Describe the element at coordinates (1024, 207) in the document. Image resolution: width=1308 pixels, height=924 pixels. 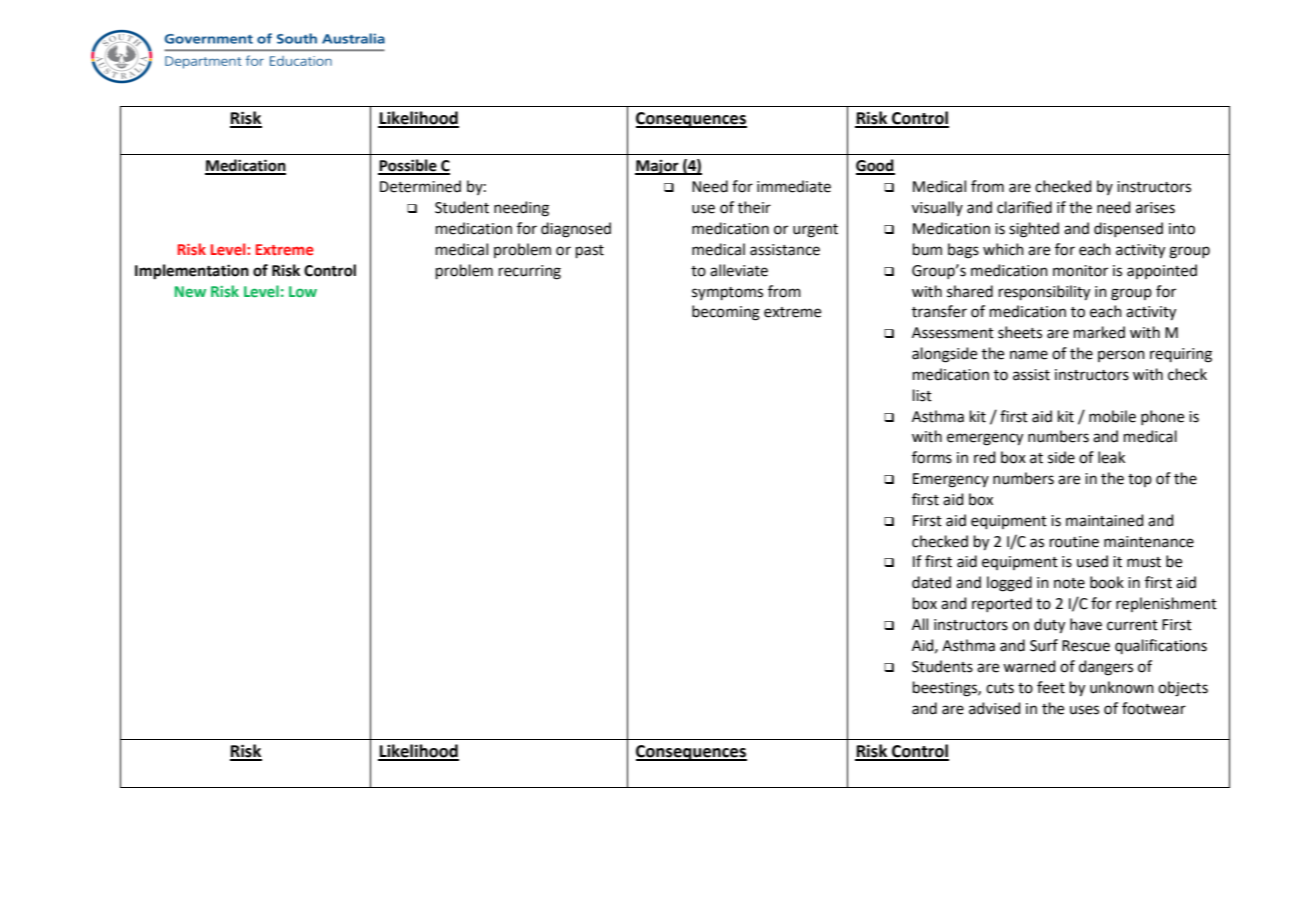
I see `clarified` at that location.
